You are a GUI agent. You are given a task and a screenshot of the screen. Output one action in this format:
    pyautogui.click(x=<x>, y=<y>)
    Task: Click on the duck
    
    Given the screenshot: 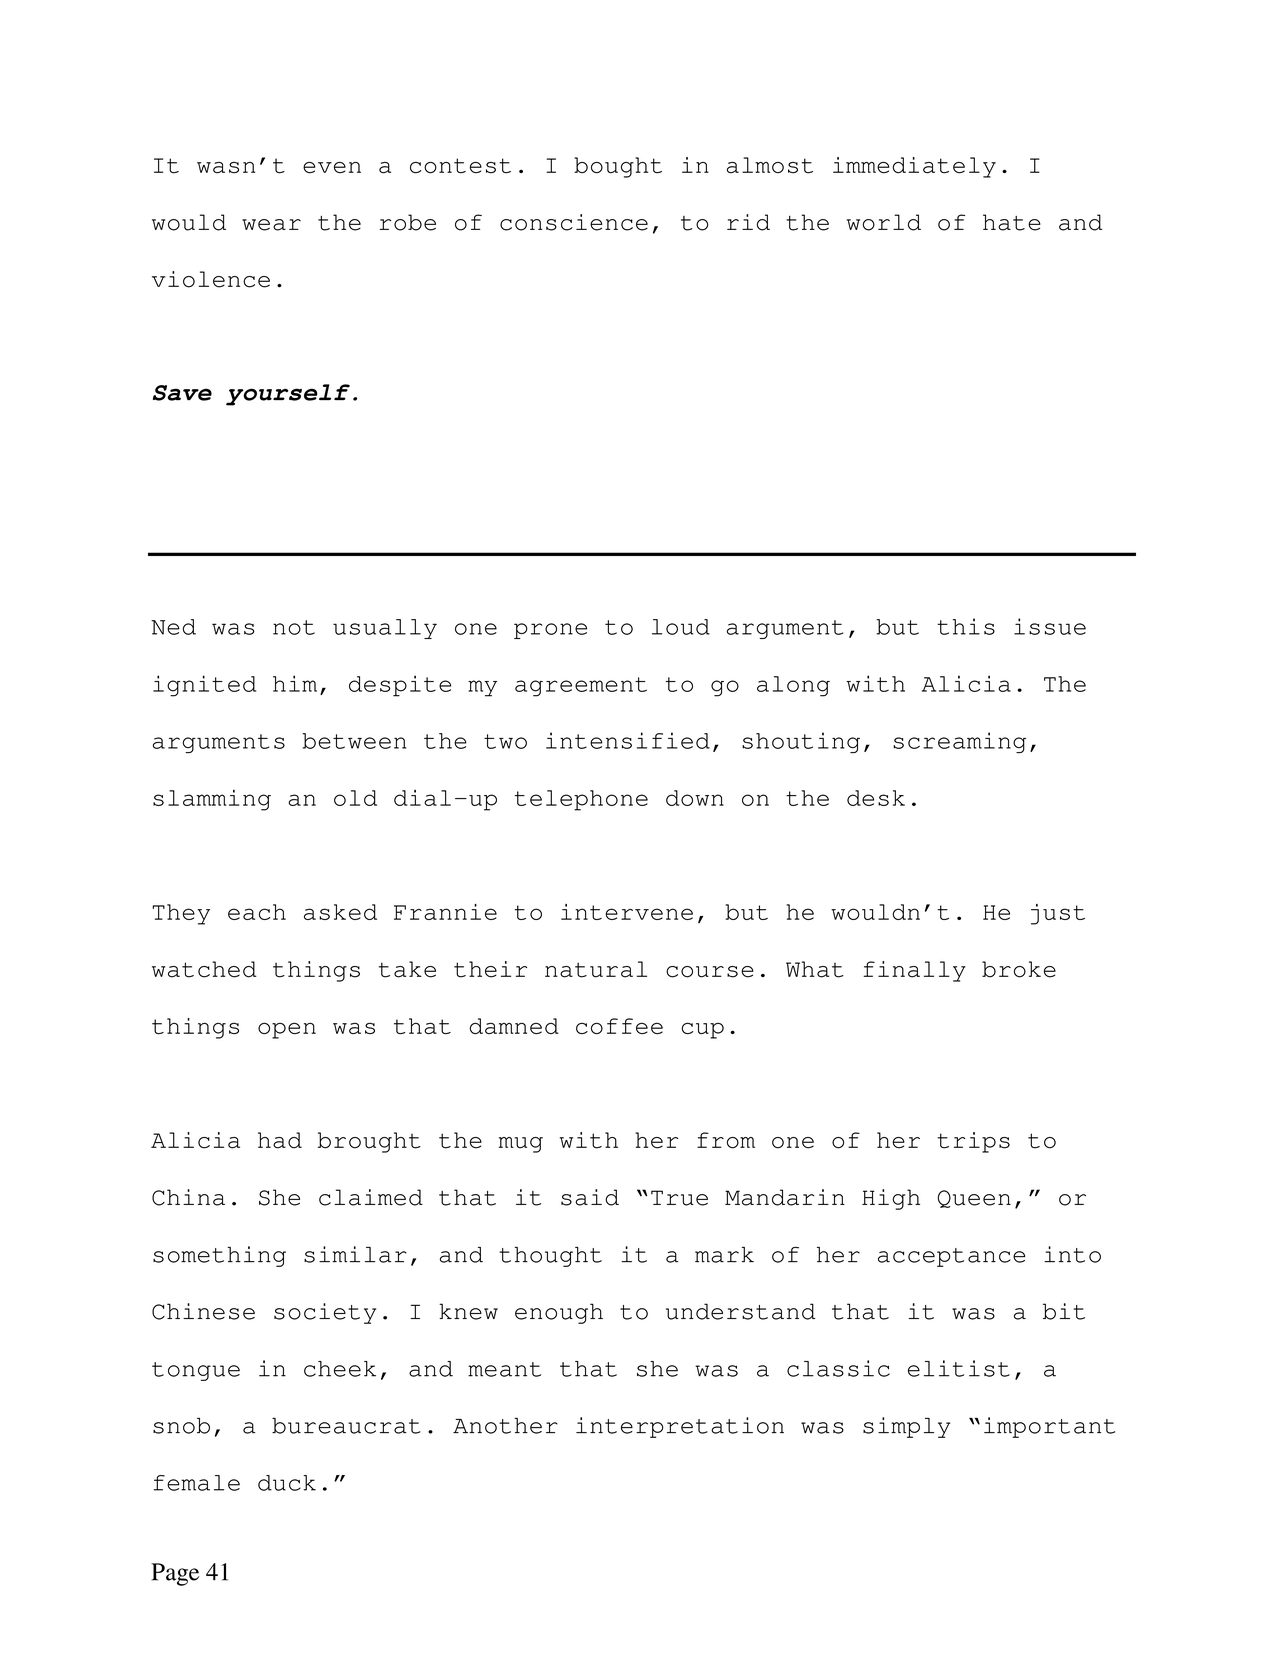 What is the action you would take?
    pyautogui.click(x=287, y=1483)
